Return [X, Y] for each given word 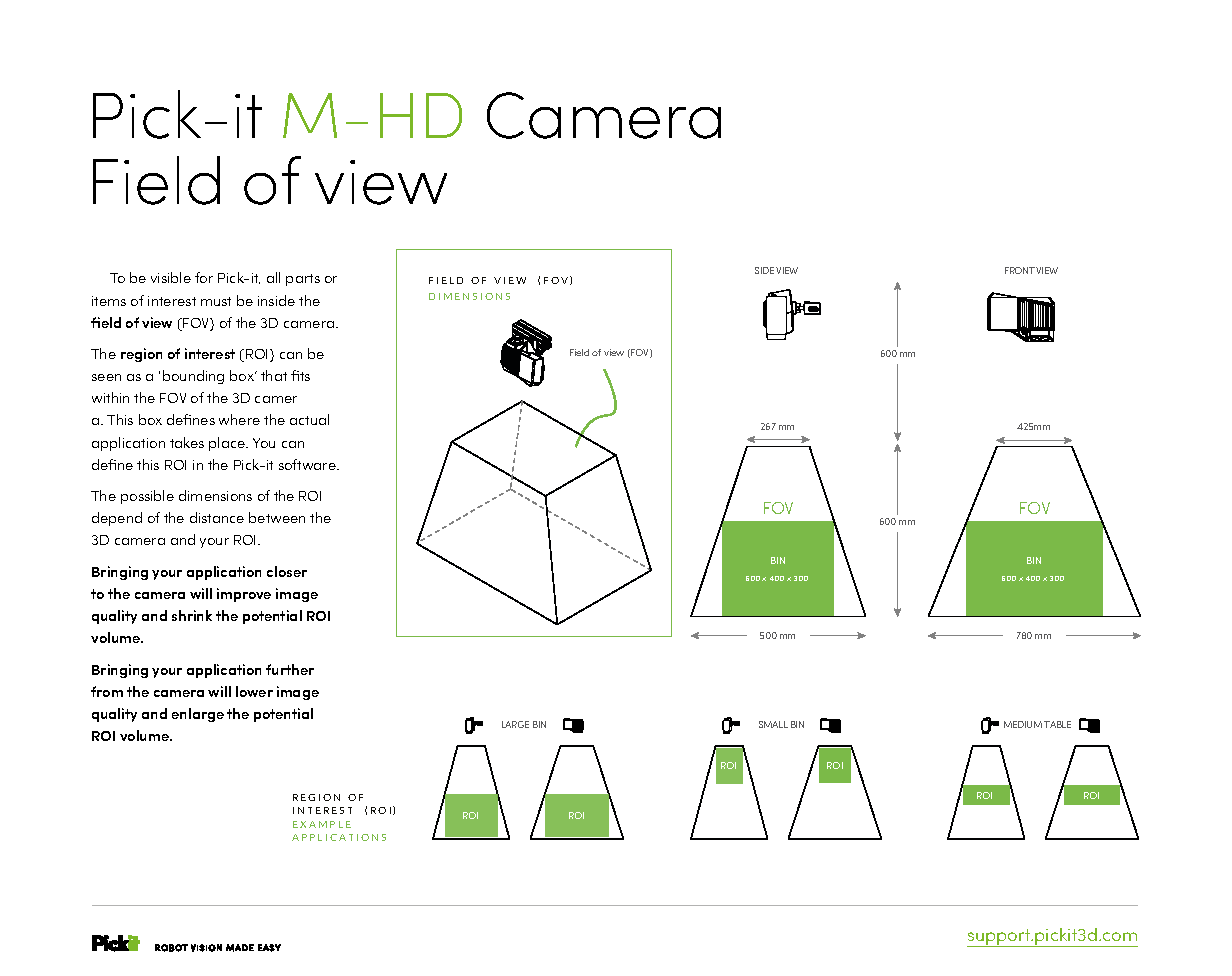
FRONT [1020, 270]
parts [303, 280]
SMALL [773, 724]
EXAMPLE [322, 824]
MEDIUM [1023, 724]
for [204, 277]
